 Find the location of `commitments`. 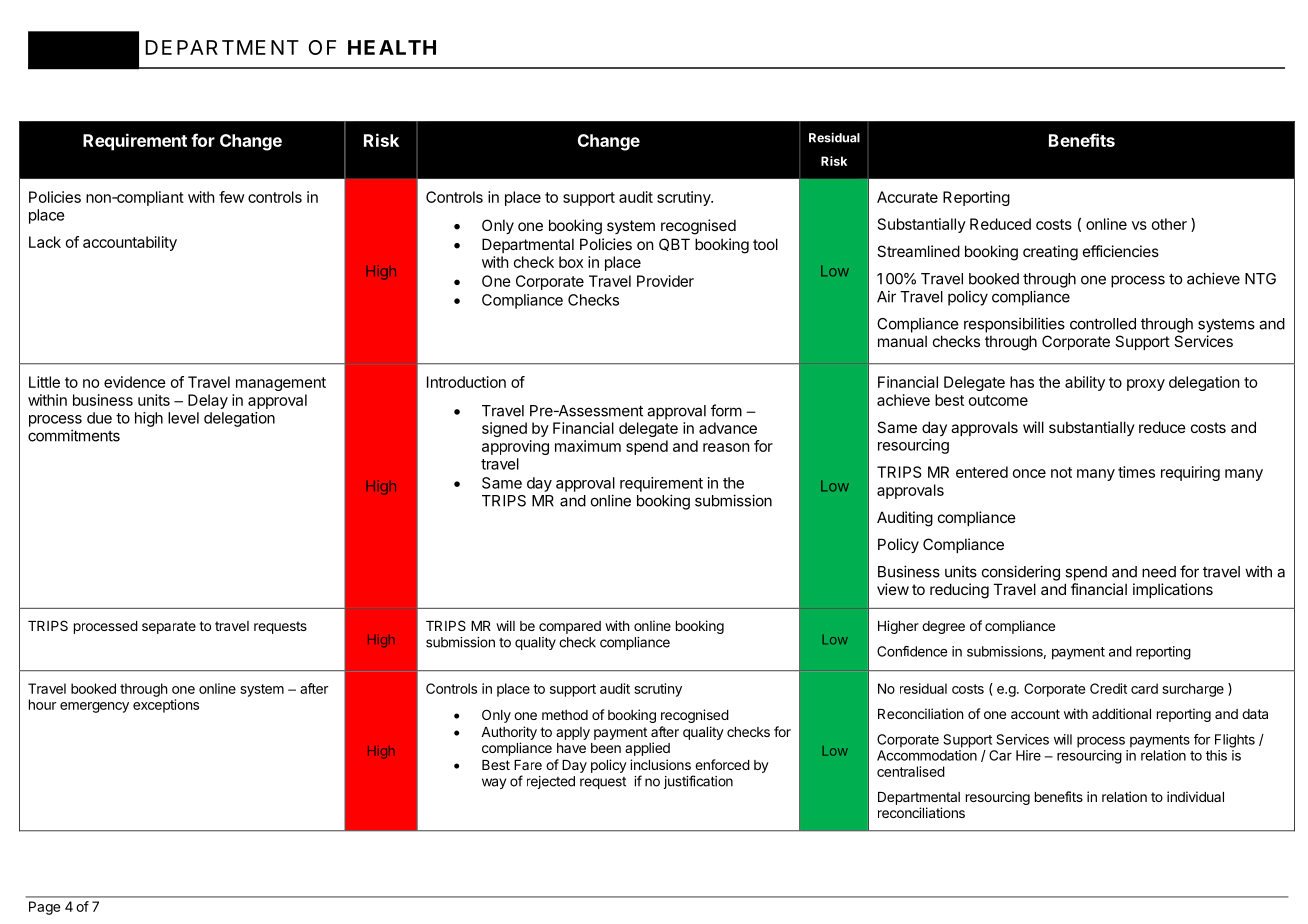

commitments is located at coordinates (74, 435).
